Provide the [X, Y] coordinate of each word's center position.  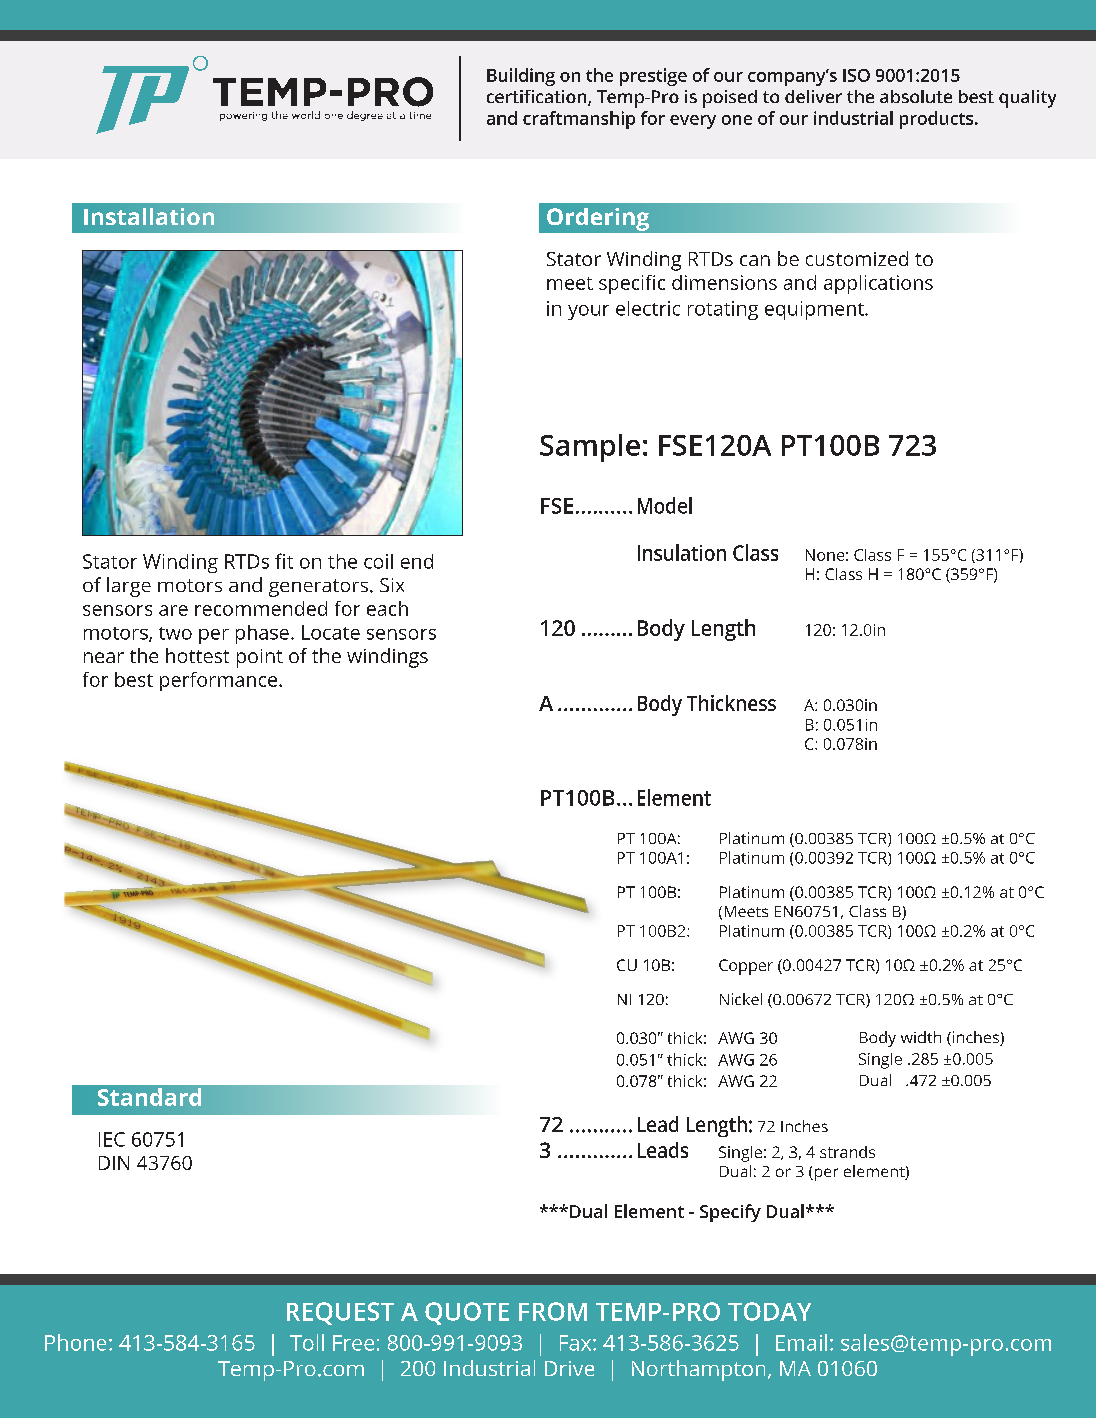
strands [847, 1152]
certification [538, 98]
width [921, 1037]
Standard [149, 1097]
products [938, 120]
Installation [149, 216]
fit [284, 561]
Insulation [682, 552]
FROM [553, 1311]
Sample [590, 448]
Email [801, 1342]
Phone [75, 1342]
